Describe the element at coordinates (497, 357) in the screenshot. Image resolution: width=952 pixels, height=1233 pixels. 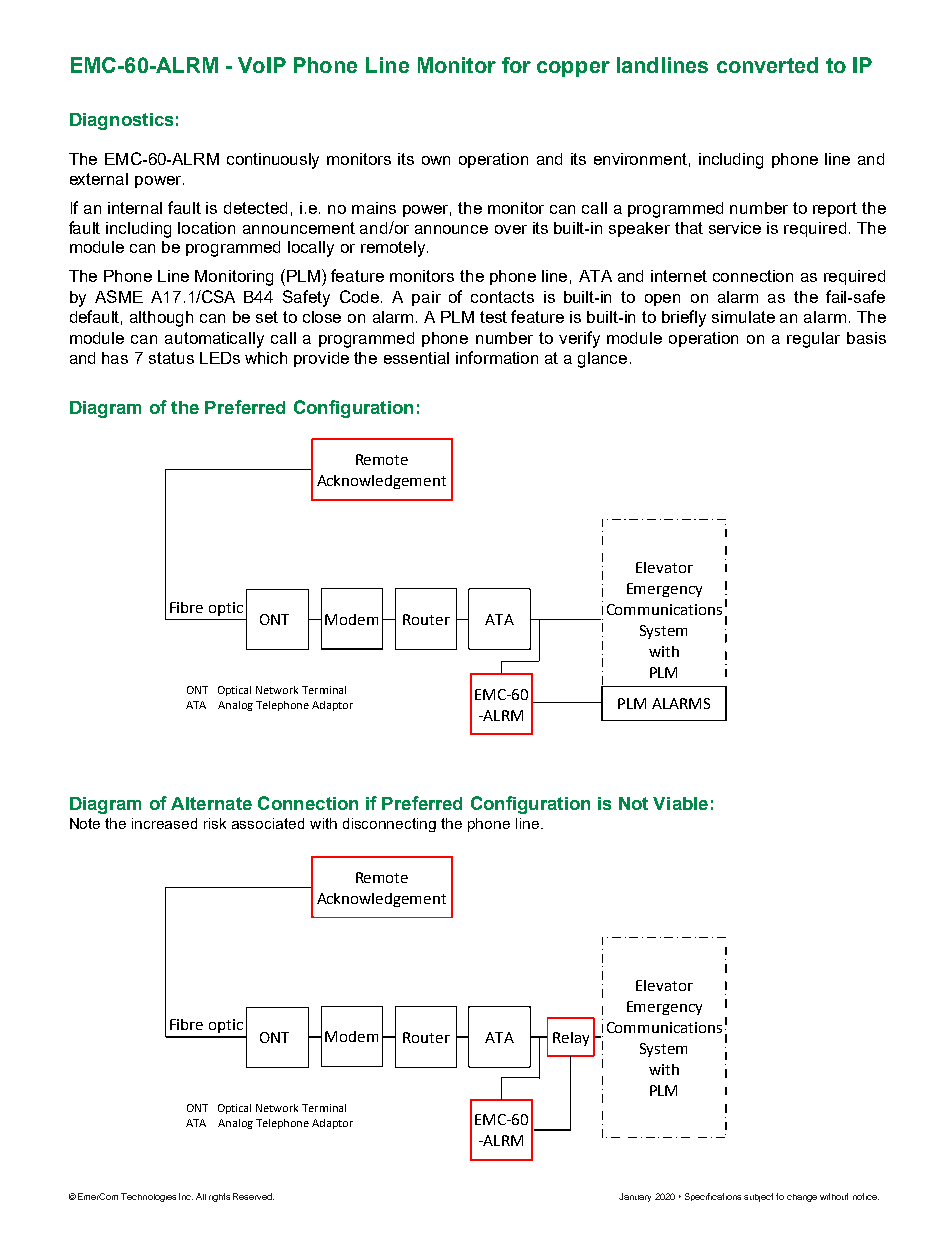
I see `information` at that location.
